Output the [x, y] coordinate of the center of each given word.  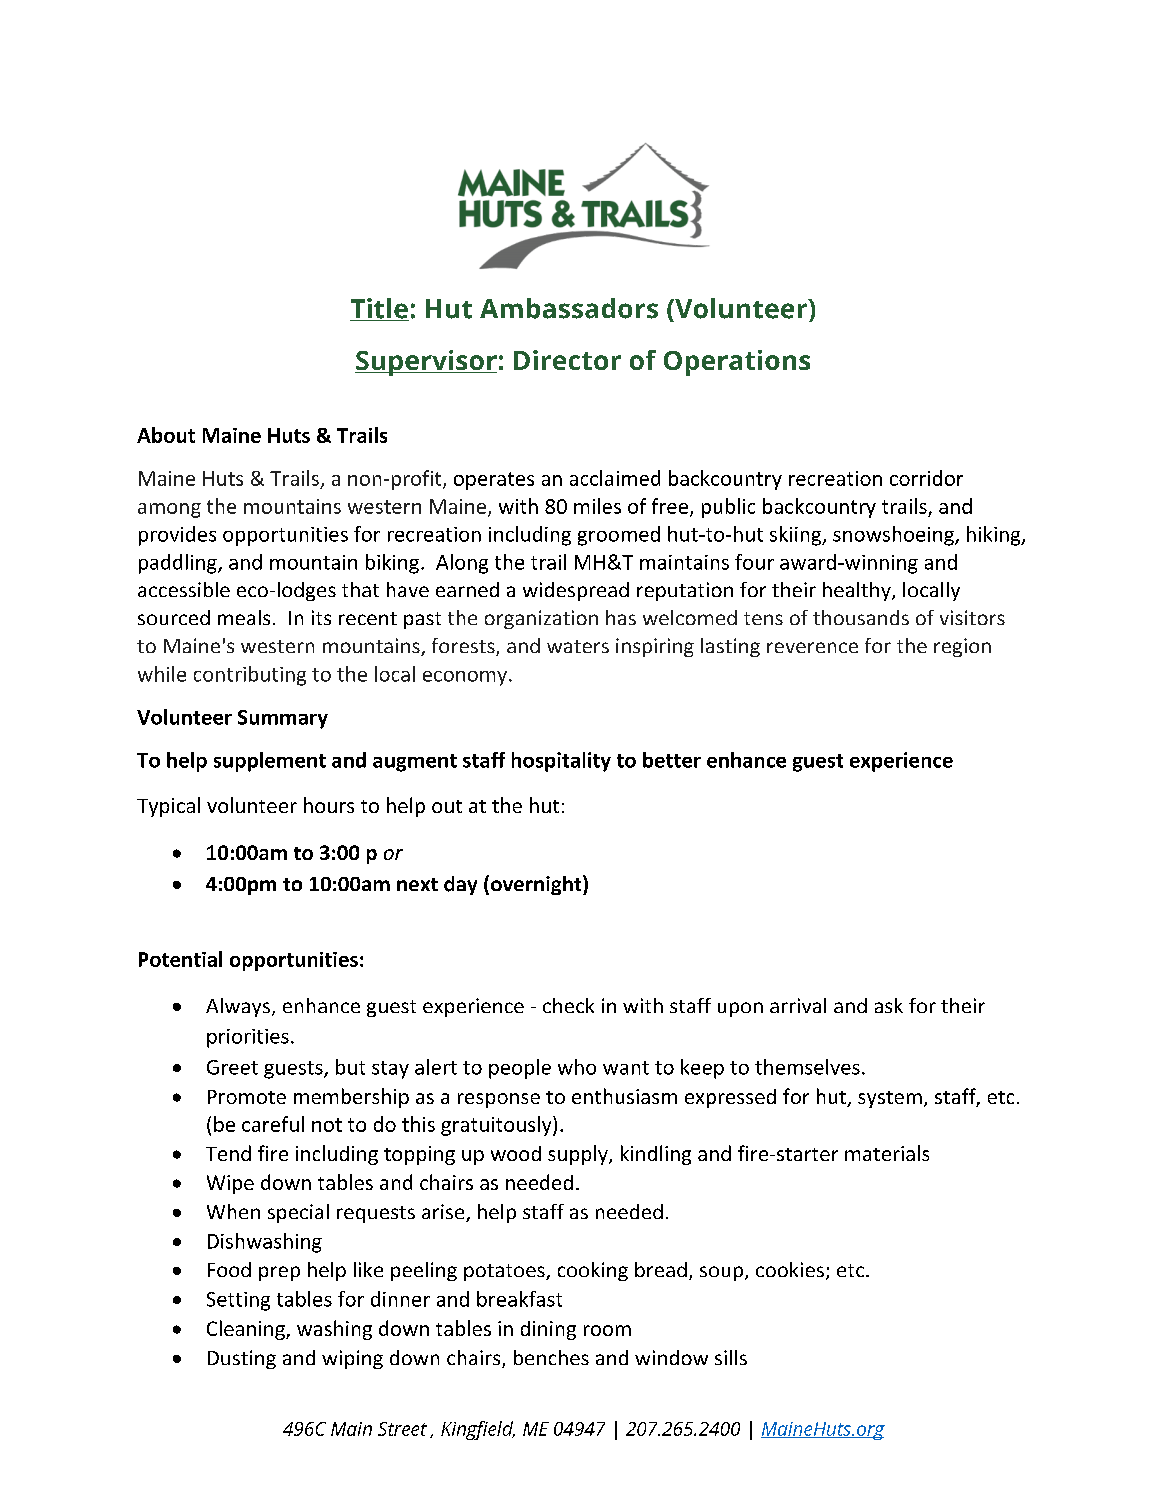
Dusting [242, 1359]
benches [551, 1357]
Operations [737, 363]
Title [379, 309]
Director [567, 360]
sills [731, 1357]
